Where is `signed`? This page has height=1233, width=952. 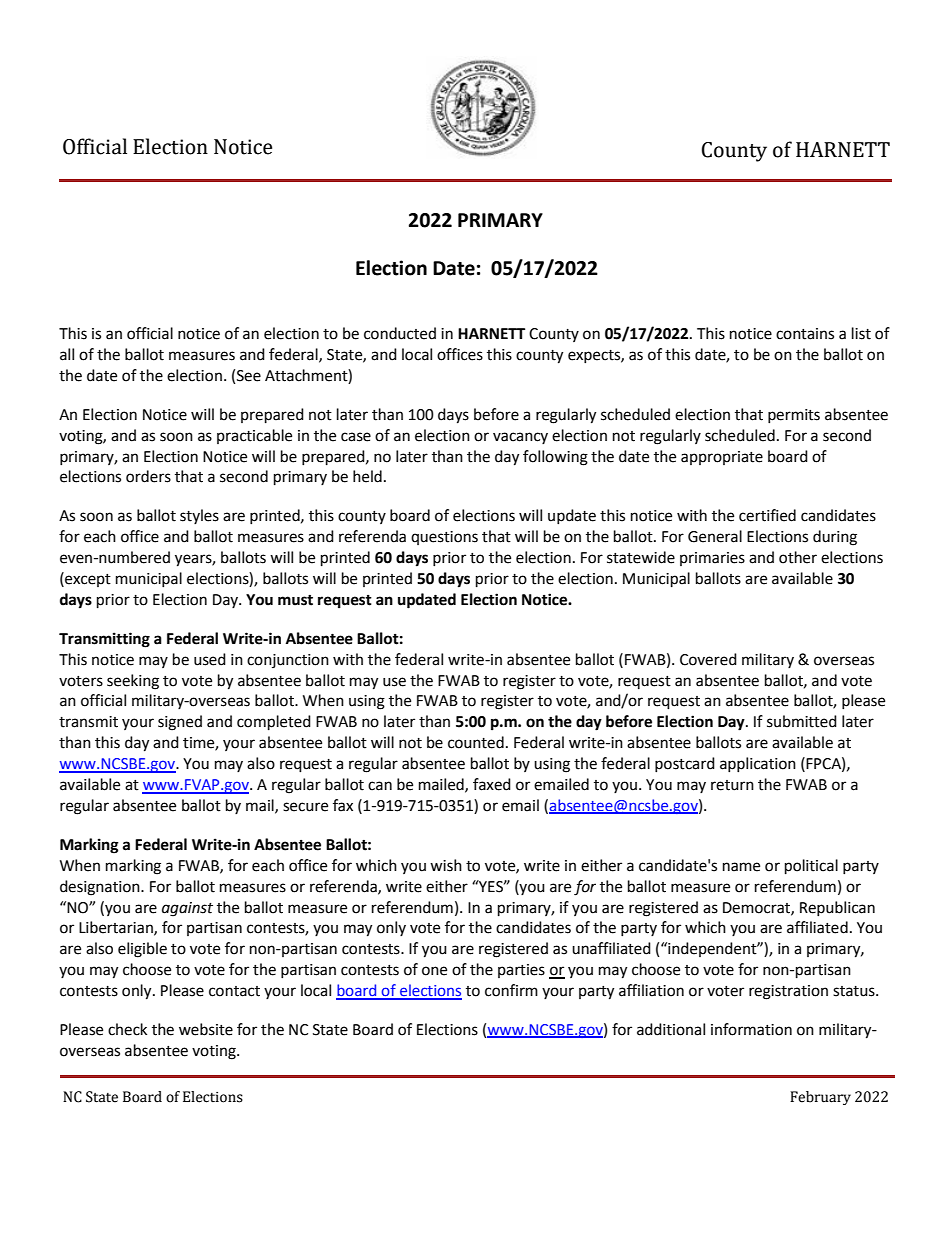 signed is located at coordinates (180, 723).
